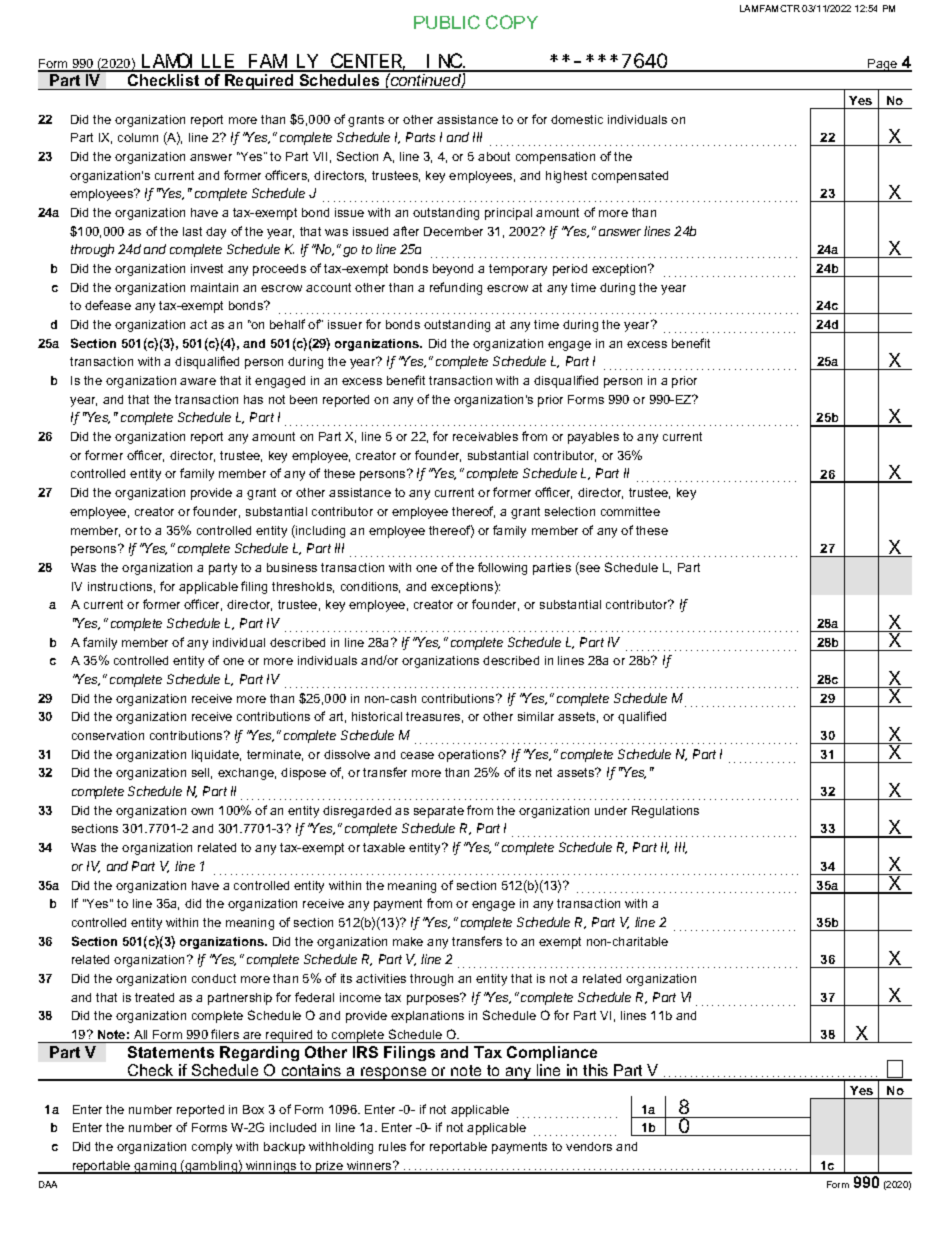  I want to click on Regulations, so click(665, 812).
